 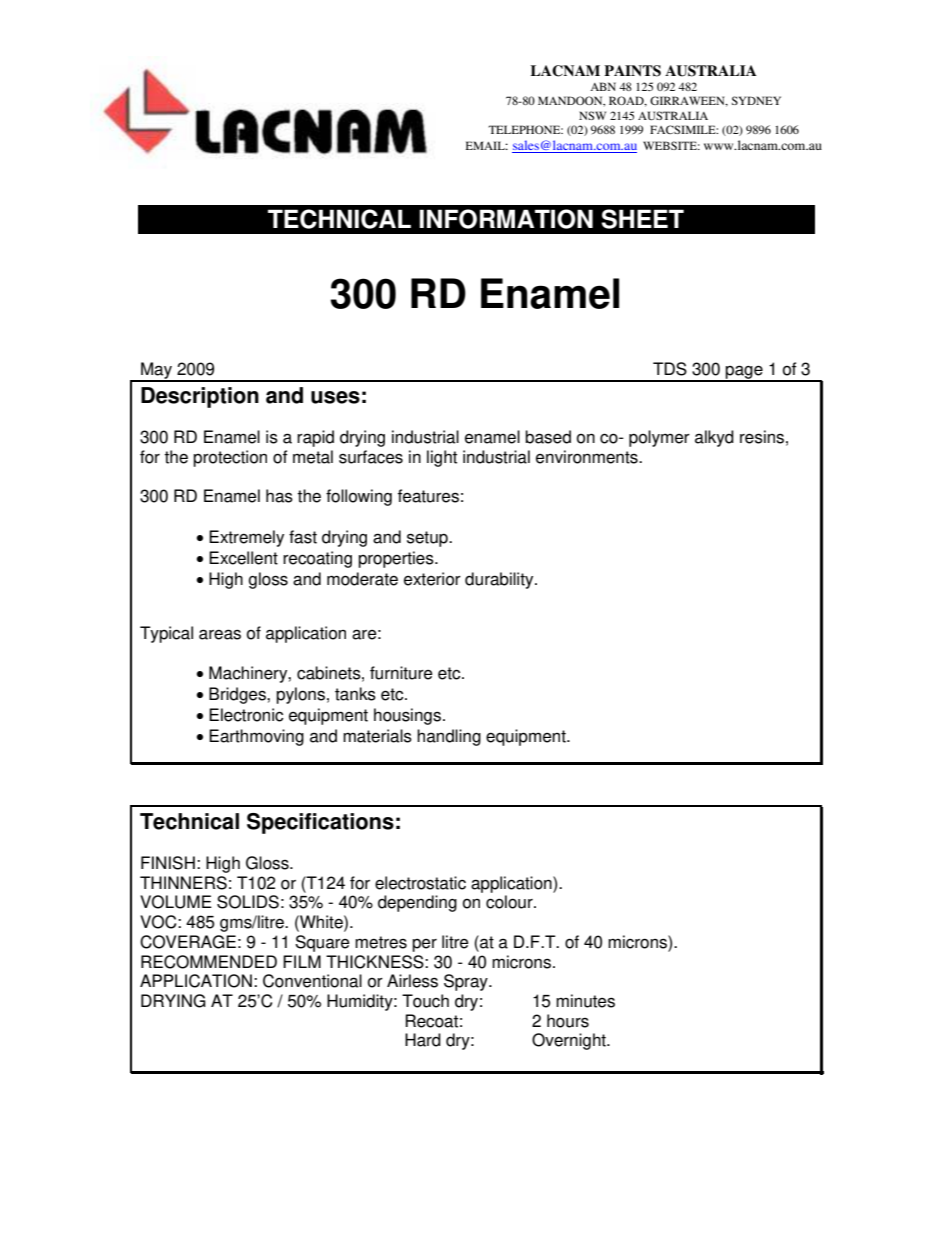 I want to click on PAINTS, so click(x=632, y=71).
